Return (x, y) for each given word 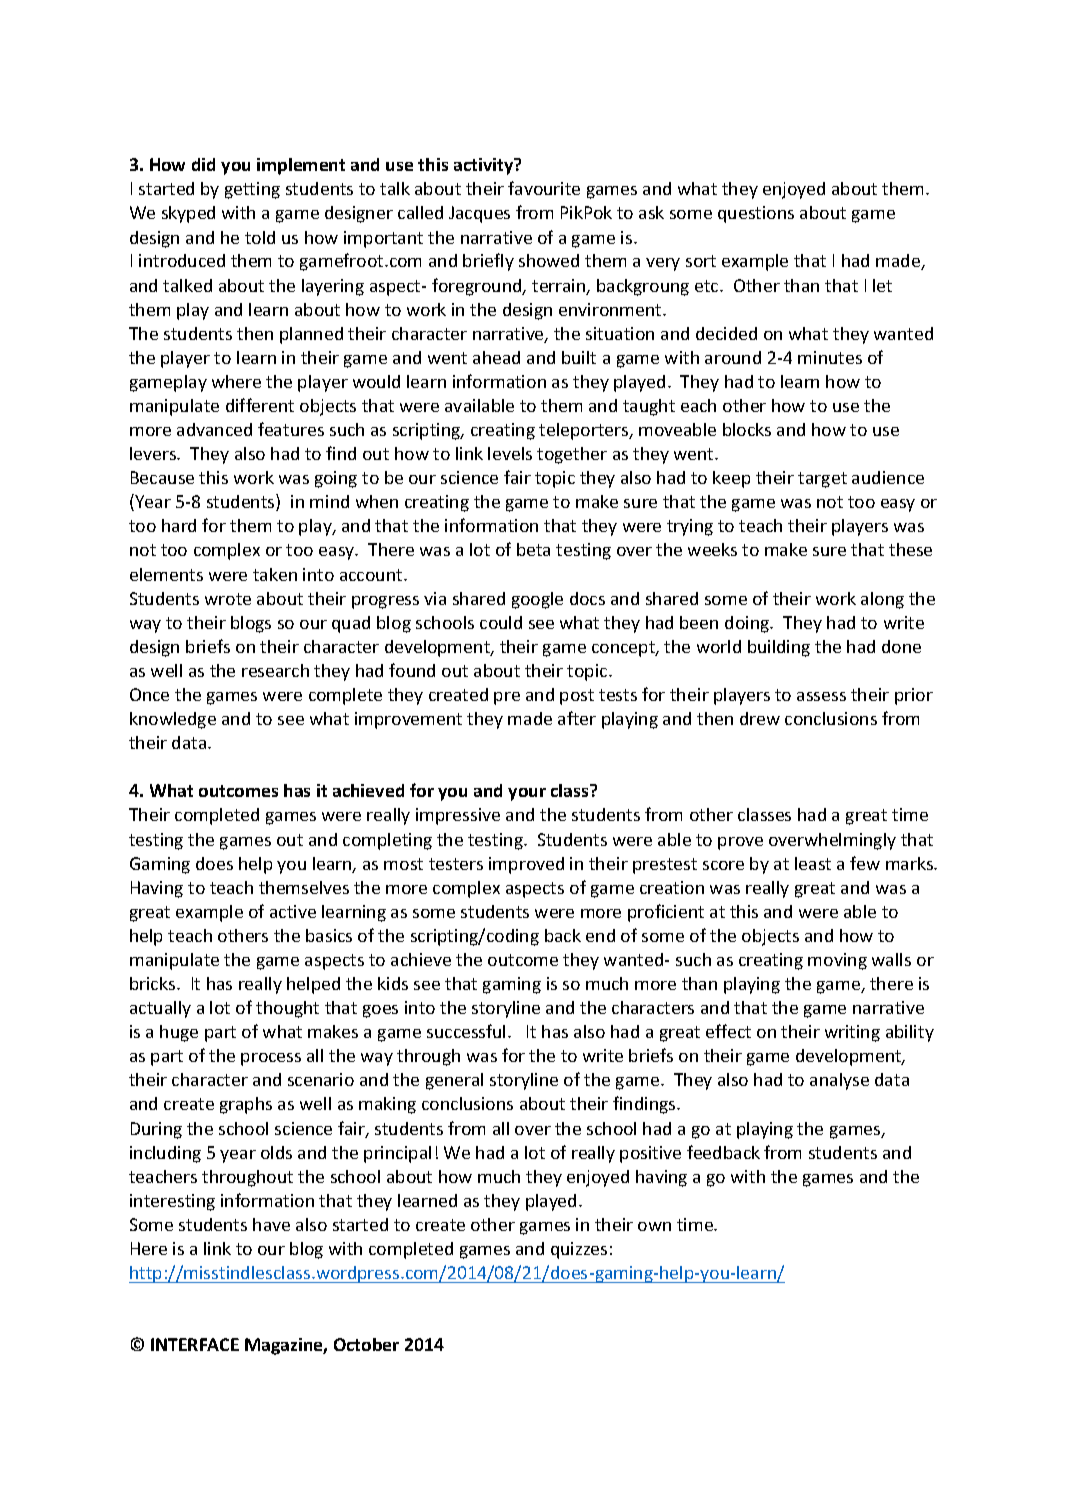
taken (275, 574)
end (600, 935)
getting (252, 190)
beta (533, 549)
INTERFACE (195, 1344)
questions (756, 214)
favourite (544, 188)
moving (837, 961)
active (293, 911)
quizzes (579, 1250)
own (654, 1226)
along (882, 600)
